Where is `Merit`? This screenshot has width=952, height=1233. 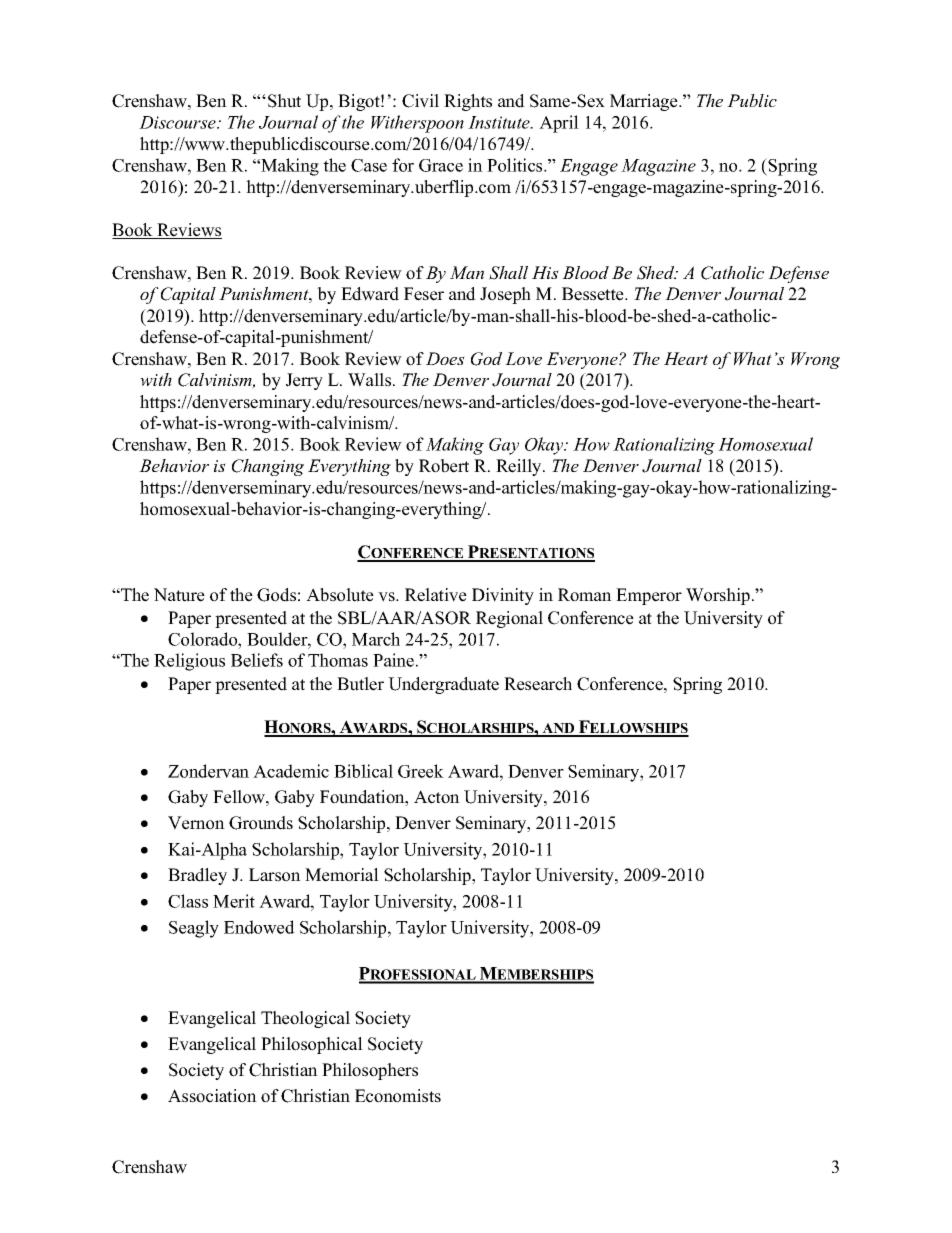 Merit is located at coordinates (234, 901).
